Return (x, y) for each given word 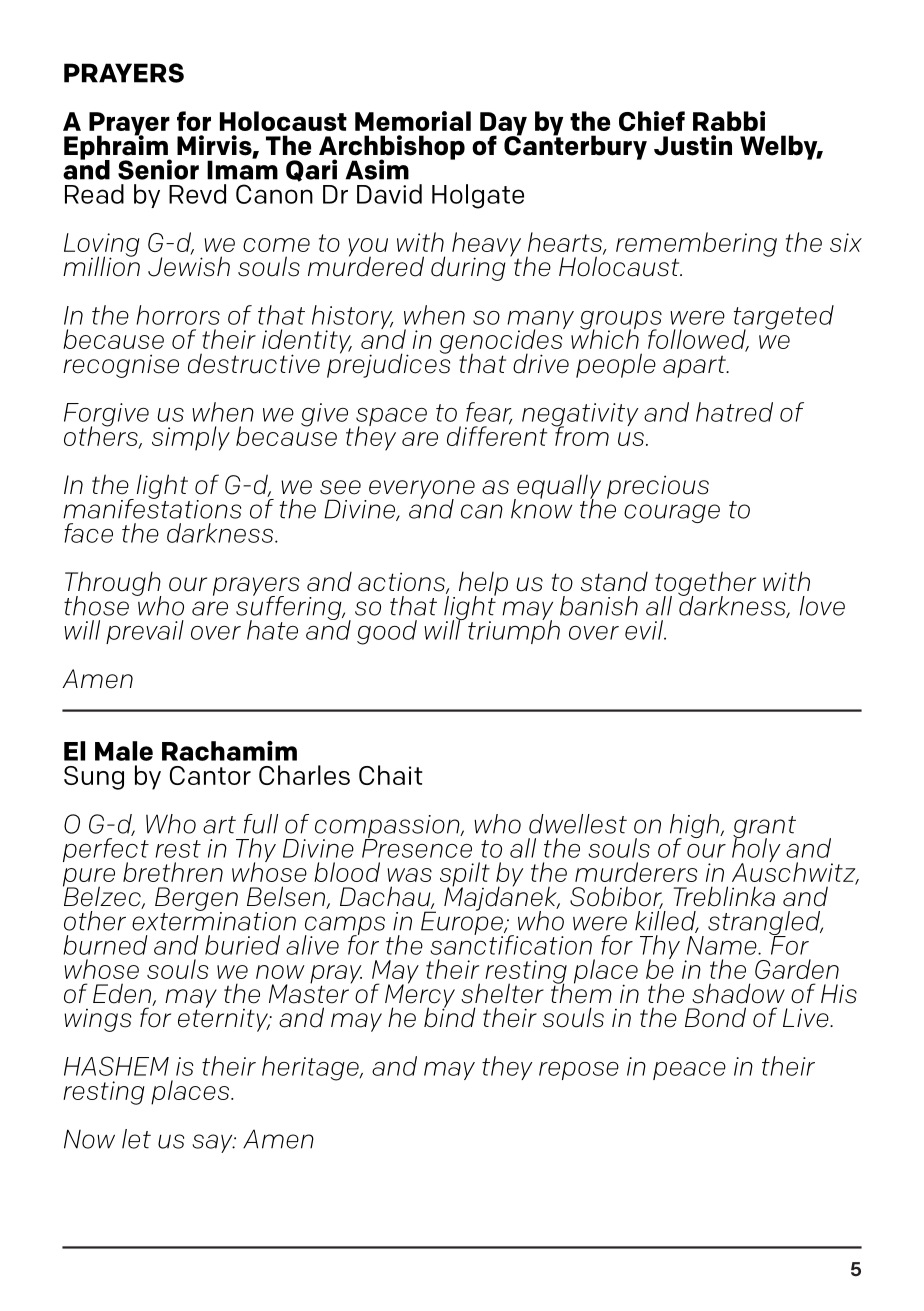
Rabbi (729, 121)
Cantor (210, 775)
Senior (158, 169)
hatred (734, 412)
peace (689, 1071)
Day (503, 125)
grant (764, 828)
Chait (390, 775)
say (213, 1143)
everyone (422, 490)
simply (191, 438)
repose (579, 1070)
